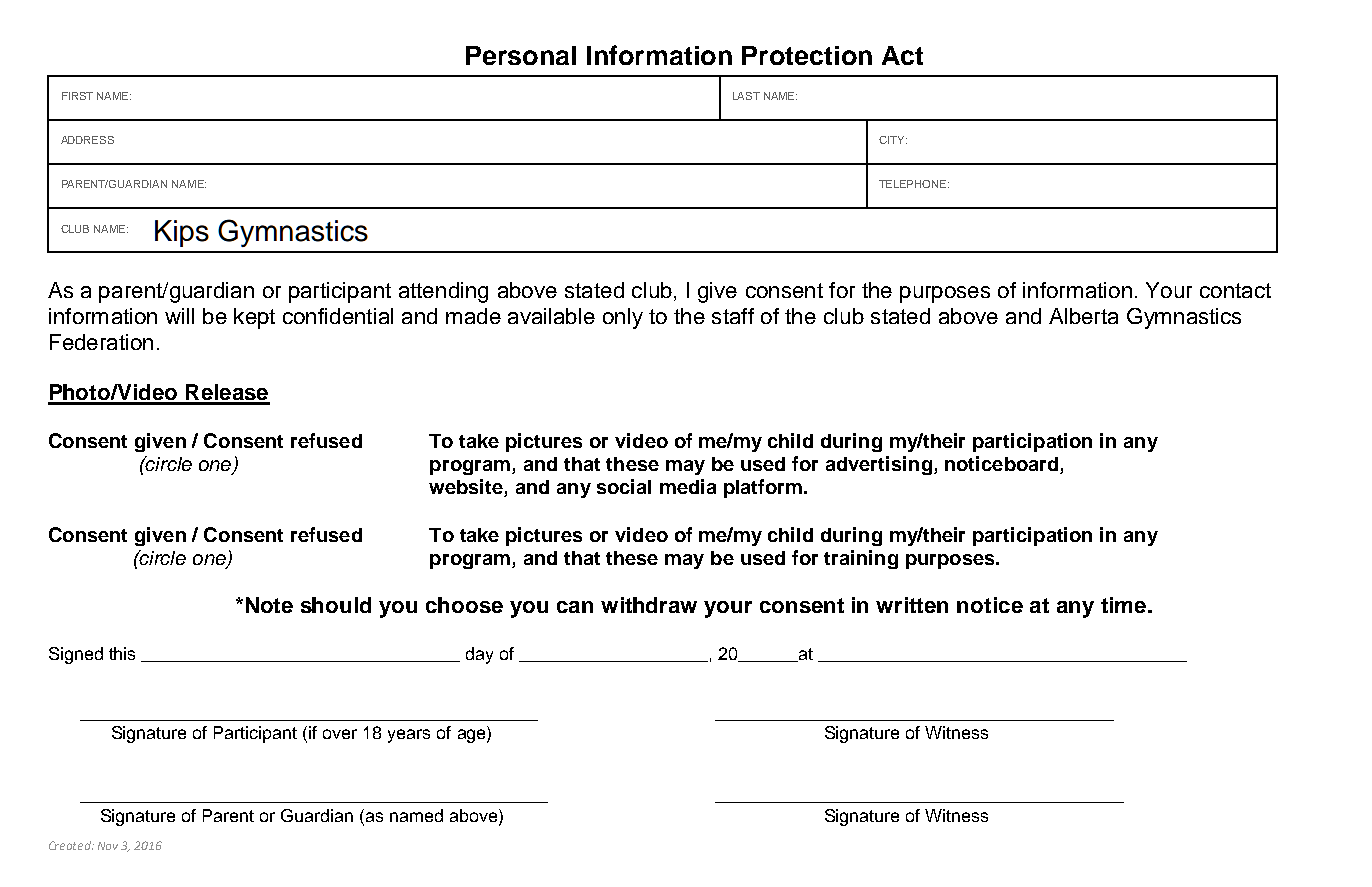 The height and width of the screenshot is (887, 1372). Describe the element at coordinates (807, 55) in the screenshot. I see `Protection` at that location.
